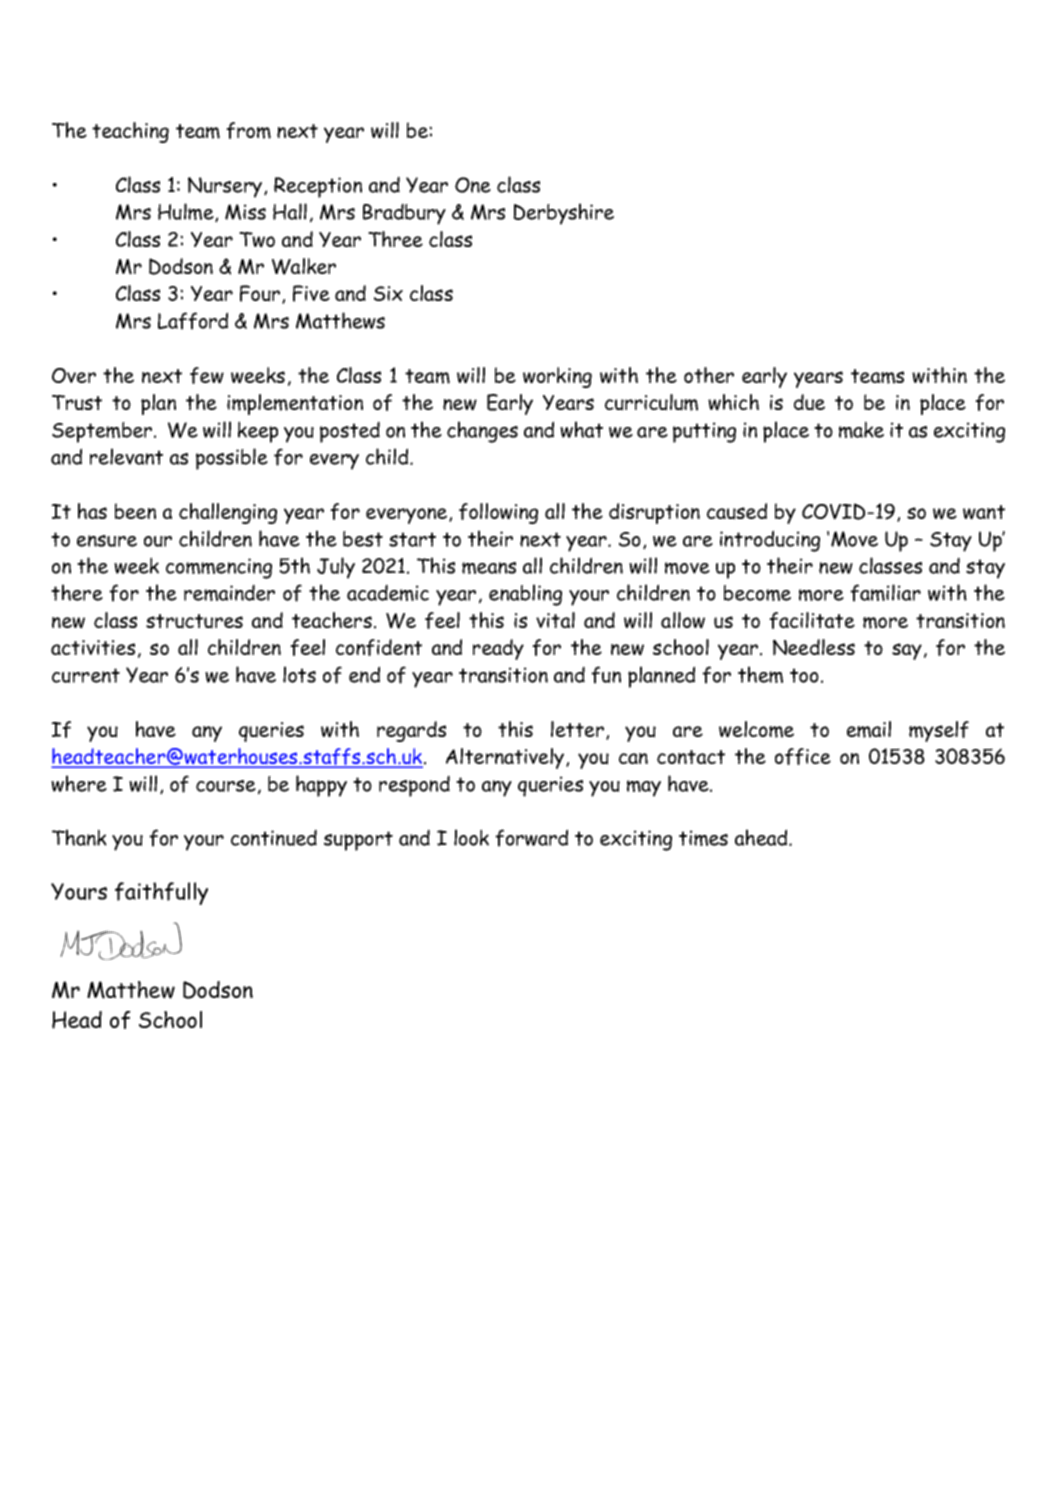  Describe the element at coordinates (563, 214) in the screenshot. I see `Derbyshire` at that location.
